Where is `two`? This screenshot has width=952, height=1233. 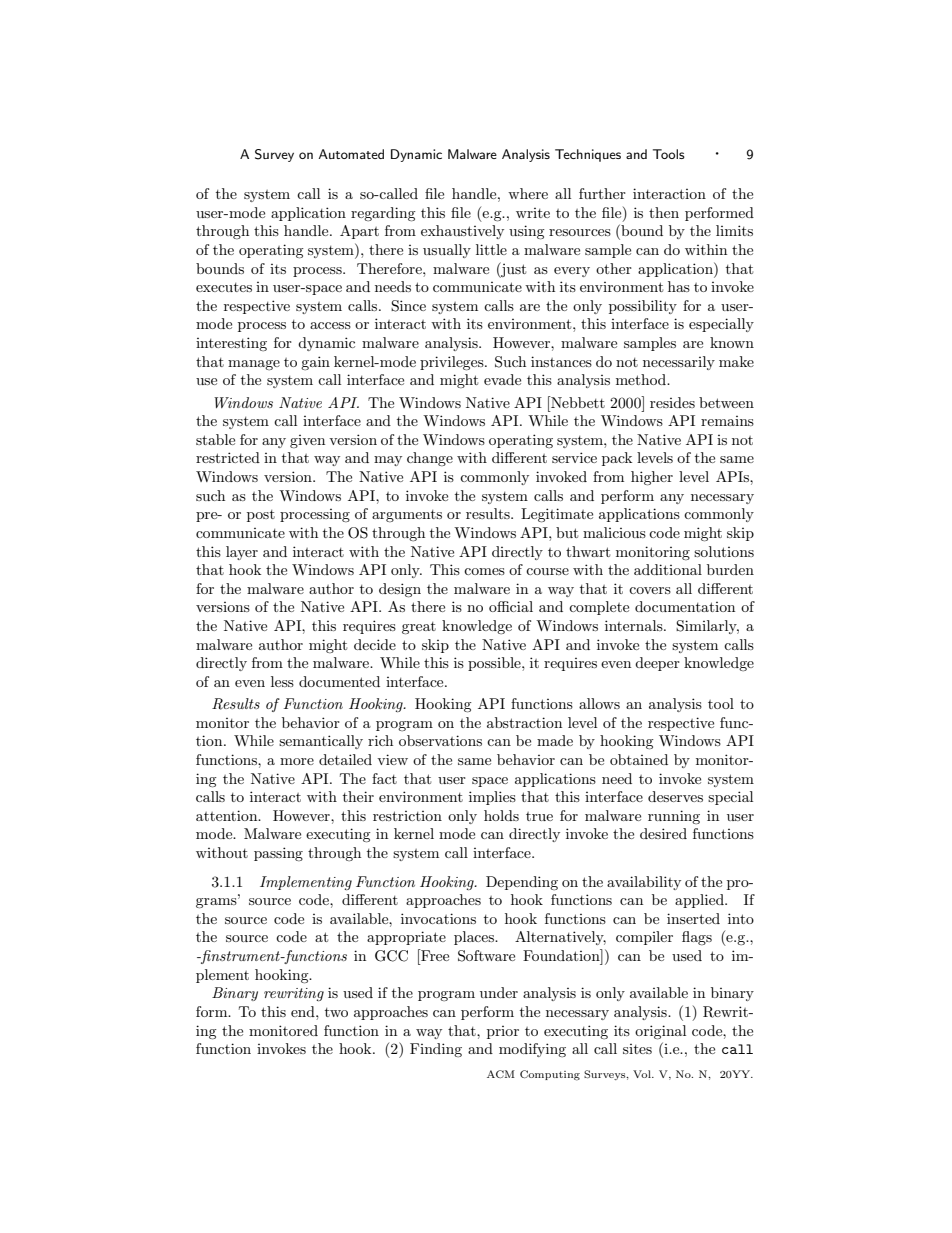 two is located at coordinates (336, 1012).
